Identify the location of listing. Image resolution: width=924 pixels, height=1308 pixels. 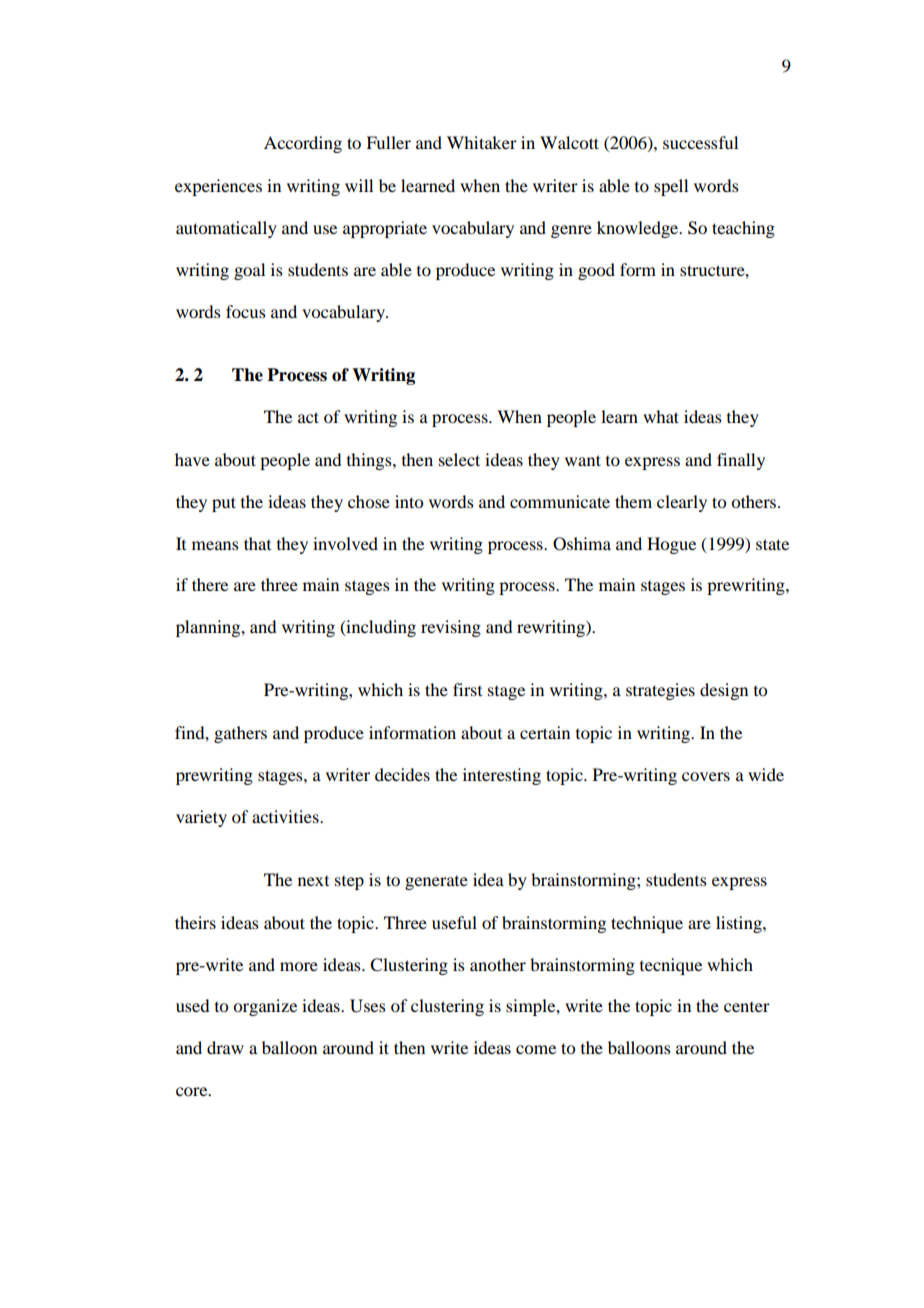
(740, 924).
